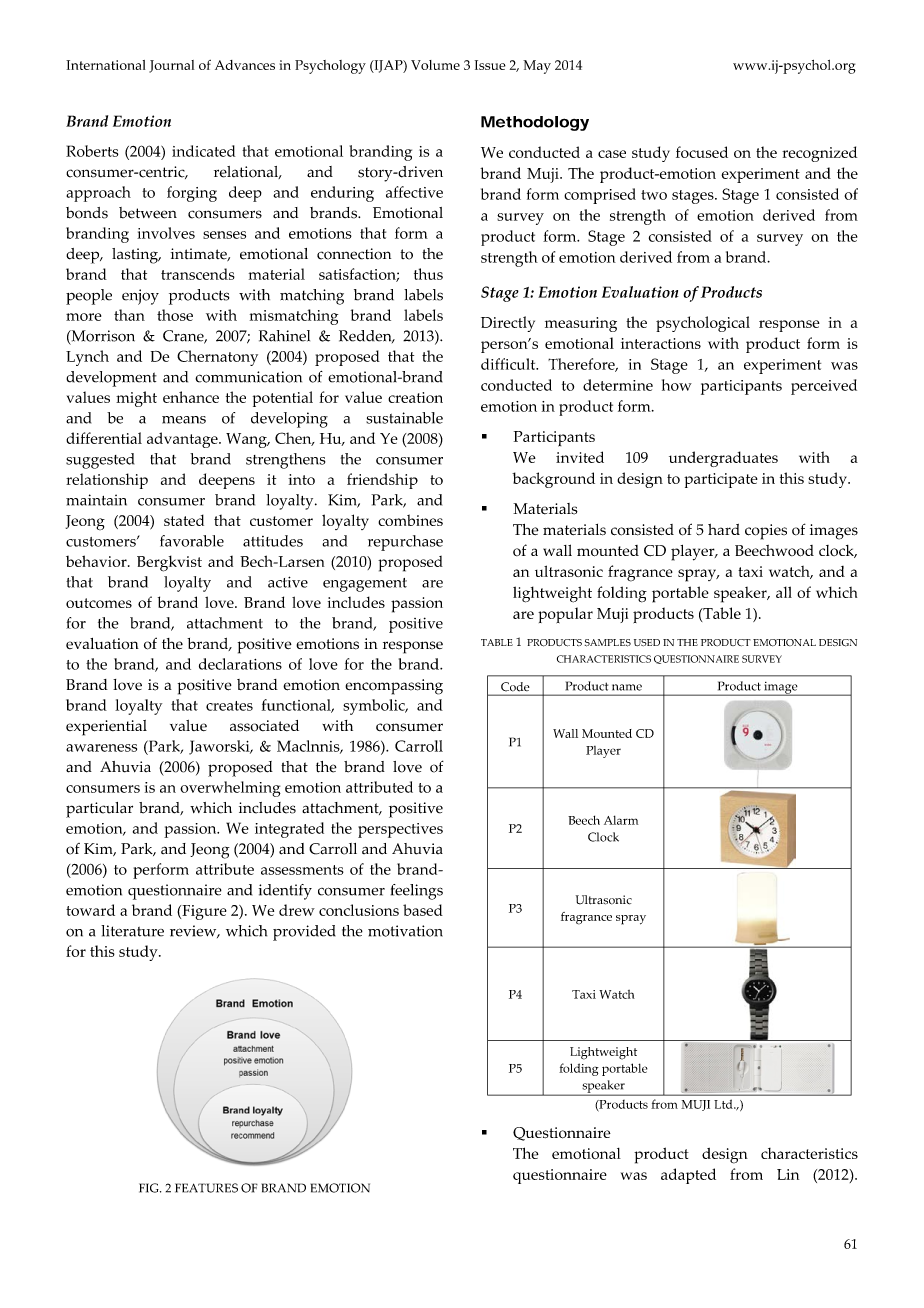  Describe the element at coordinates (677, 385) in the document. I see `how` at that location.
